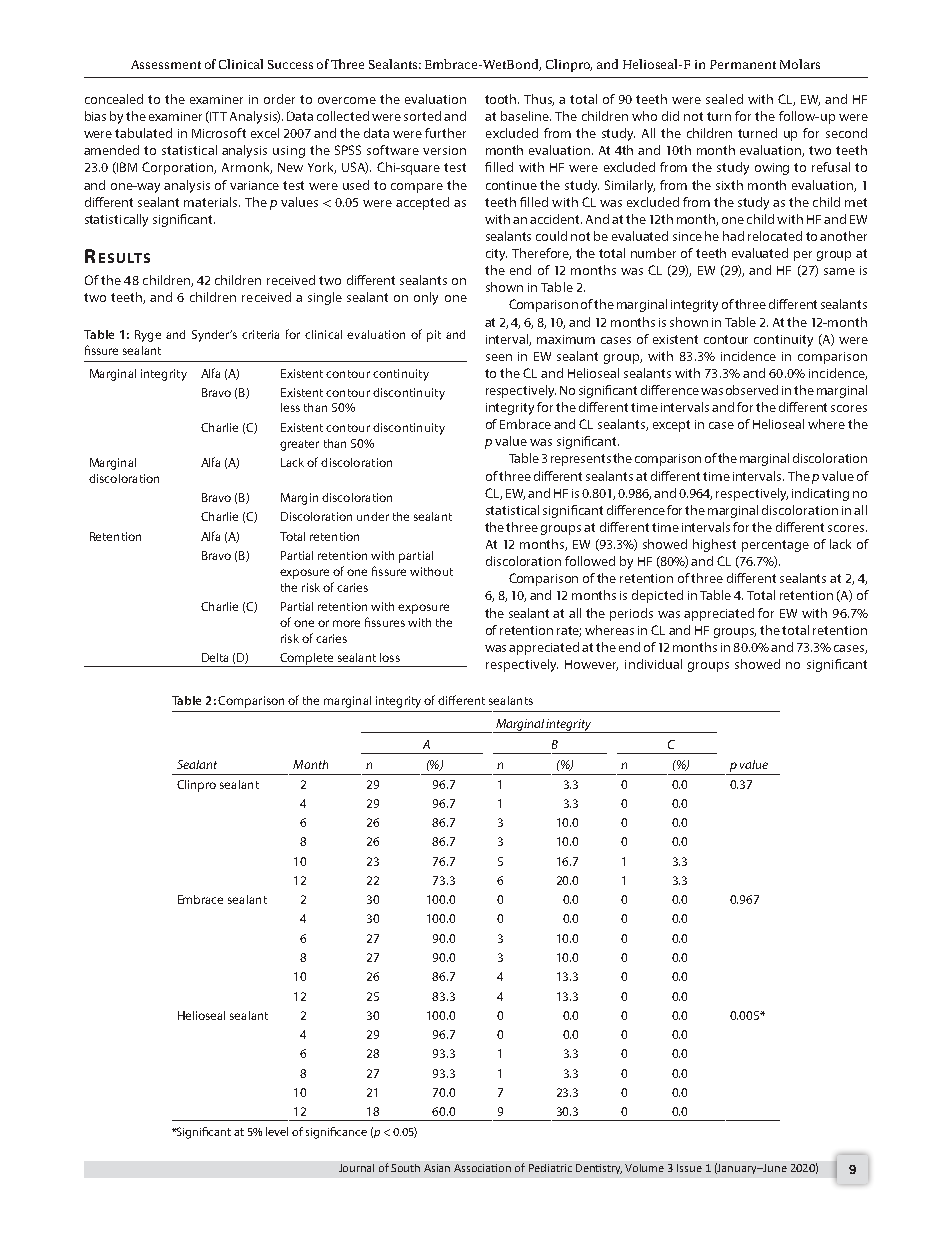 The height and width of the document is (1233, 952). I want to click on sealed, so click(724, 99).
